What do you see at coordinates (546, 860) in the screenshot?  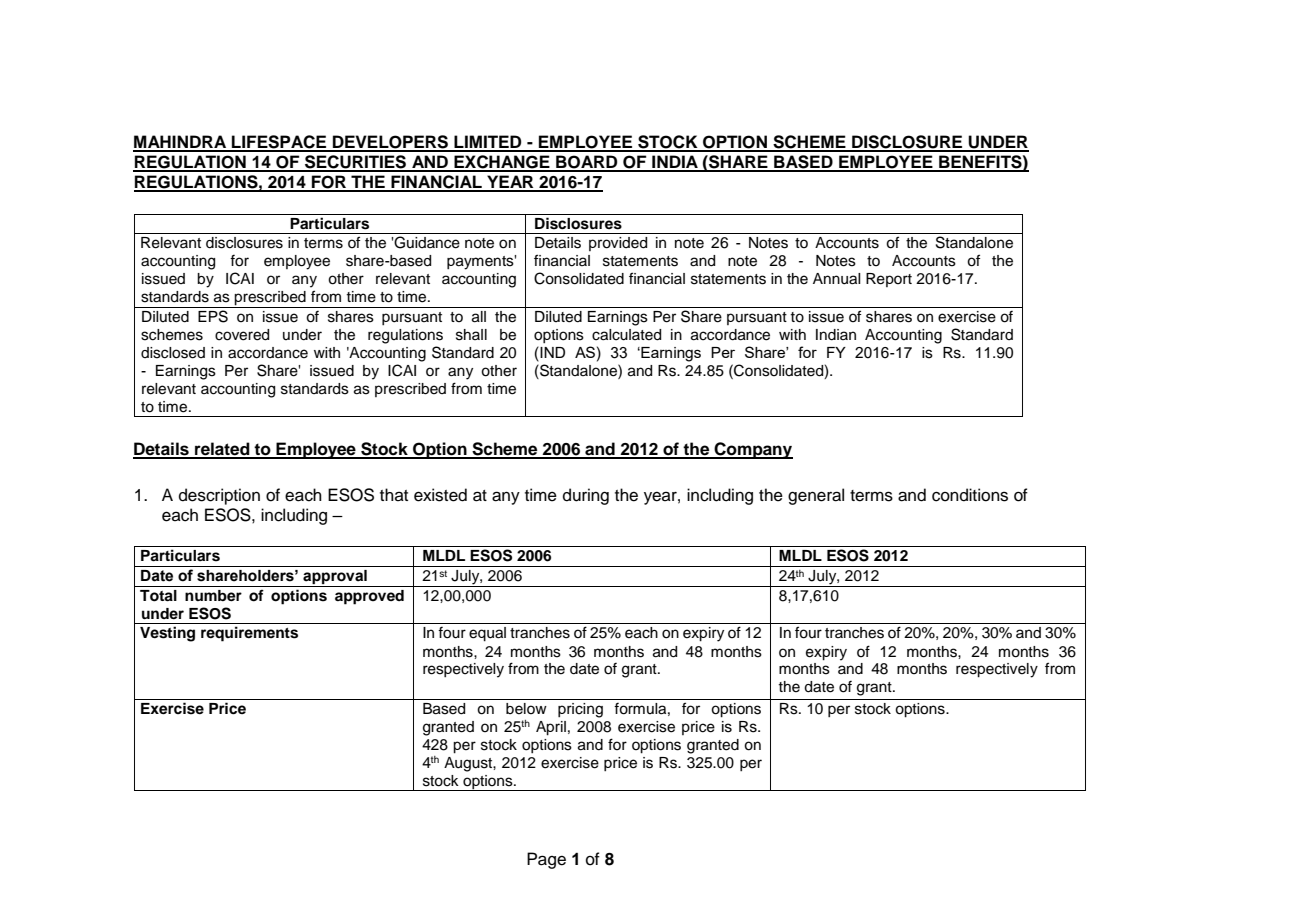 I see `Page` at bounding box center [546, 860].
